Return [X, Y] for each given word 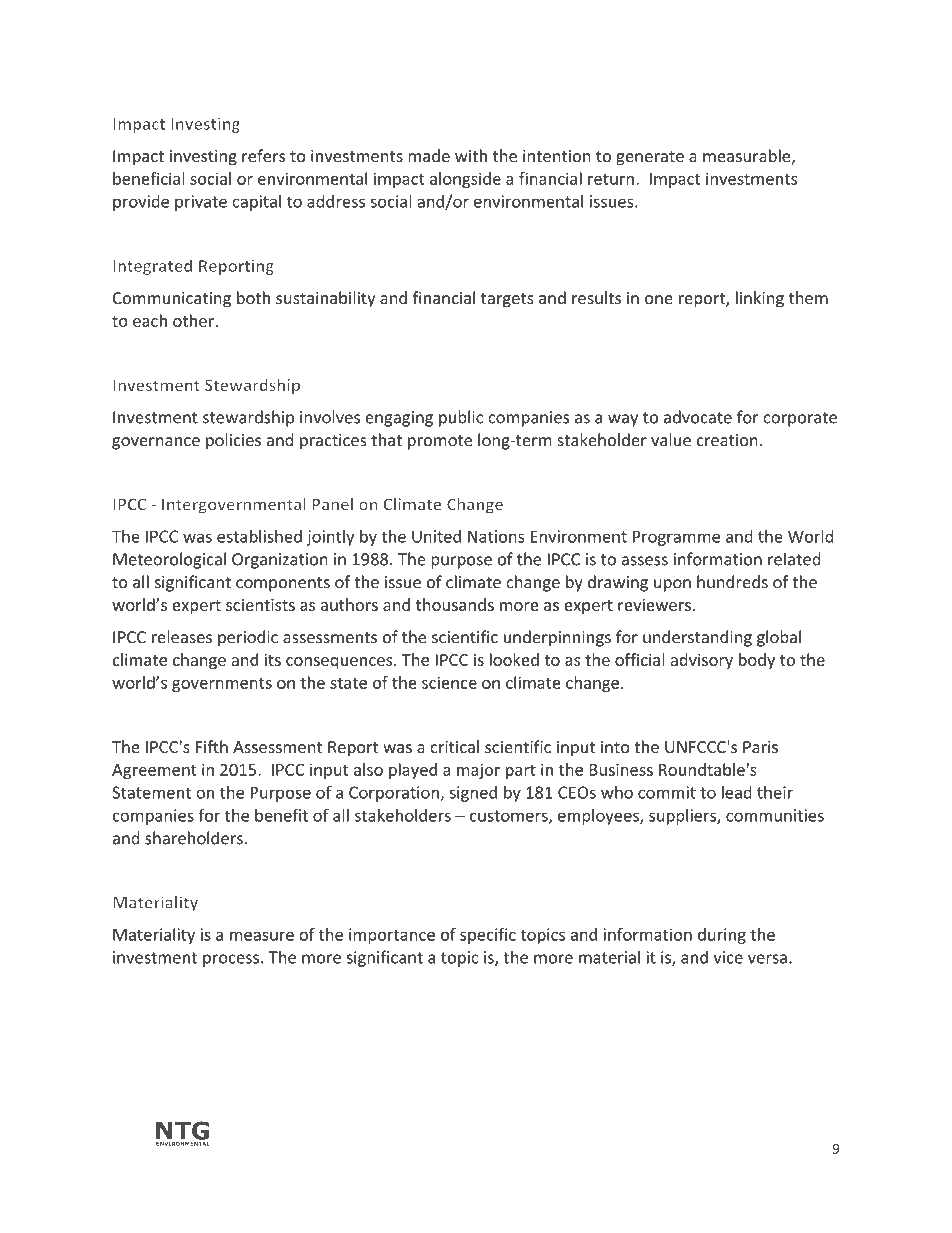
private [201, 203]
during [722, 936]
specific [488, 936]
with [471, 155]
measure [262, 936]
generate [650, 158]
